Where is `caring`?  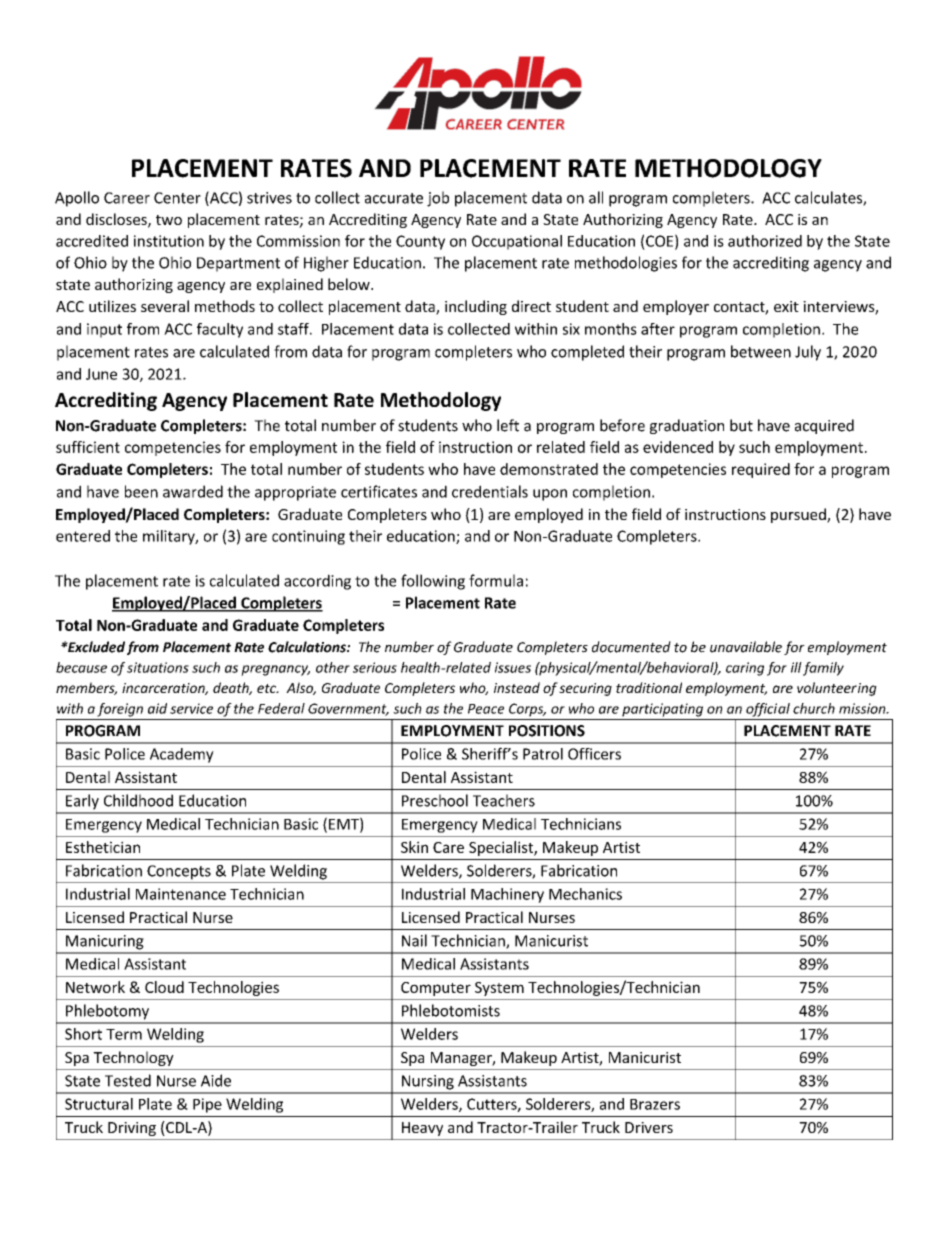
caring is located at coordinates (745, 669).
